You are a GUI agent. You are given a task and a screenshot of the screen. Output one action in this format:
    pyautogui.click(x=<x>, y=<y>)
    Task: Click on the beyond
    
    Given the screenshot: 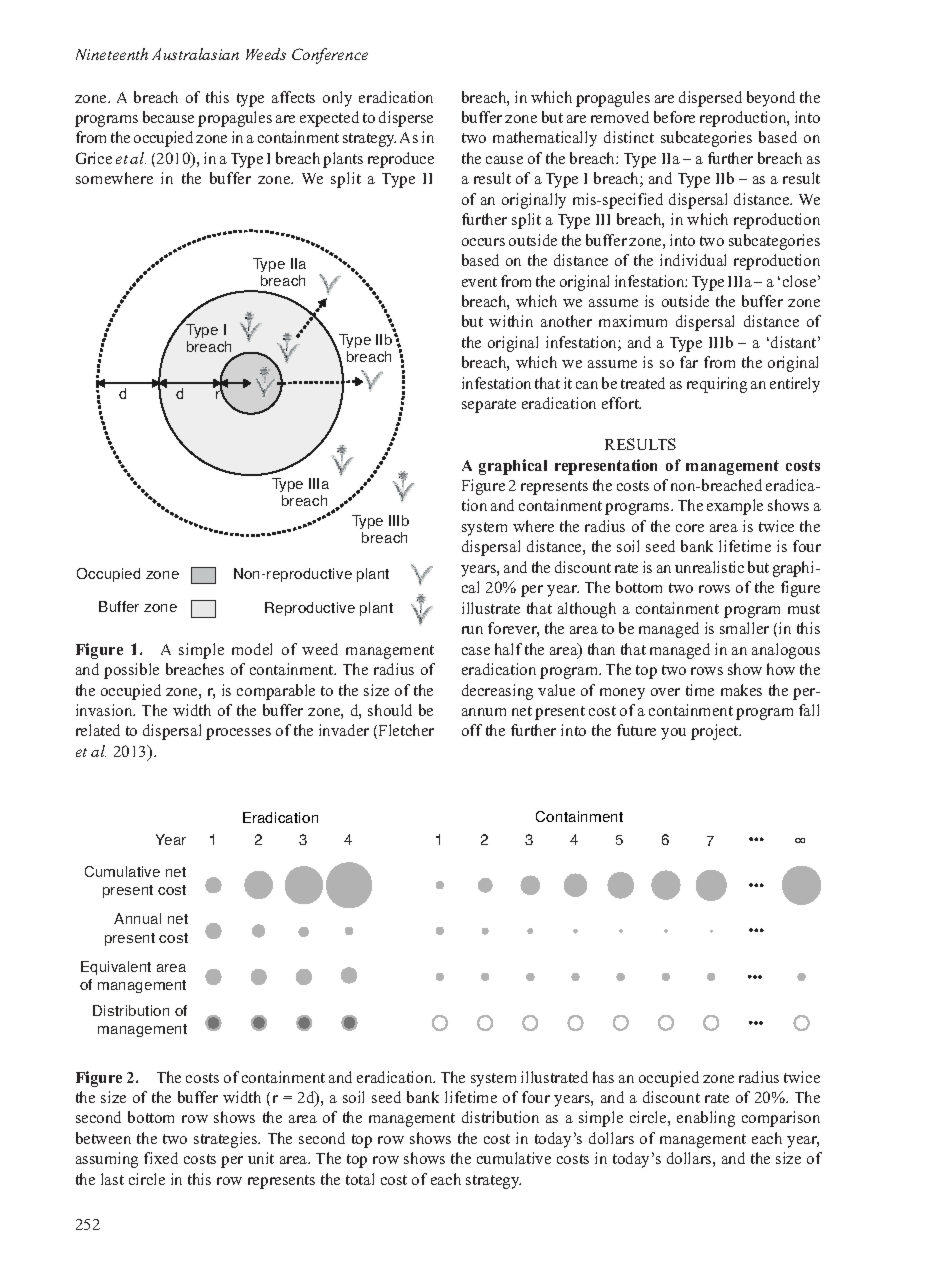 What is the action you would take?
    pyautogui.click(x=771, y=99)
